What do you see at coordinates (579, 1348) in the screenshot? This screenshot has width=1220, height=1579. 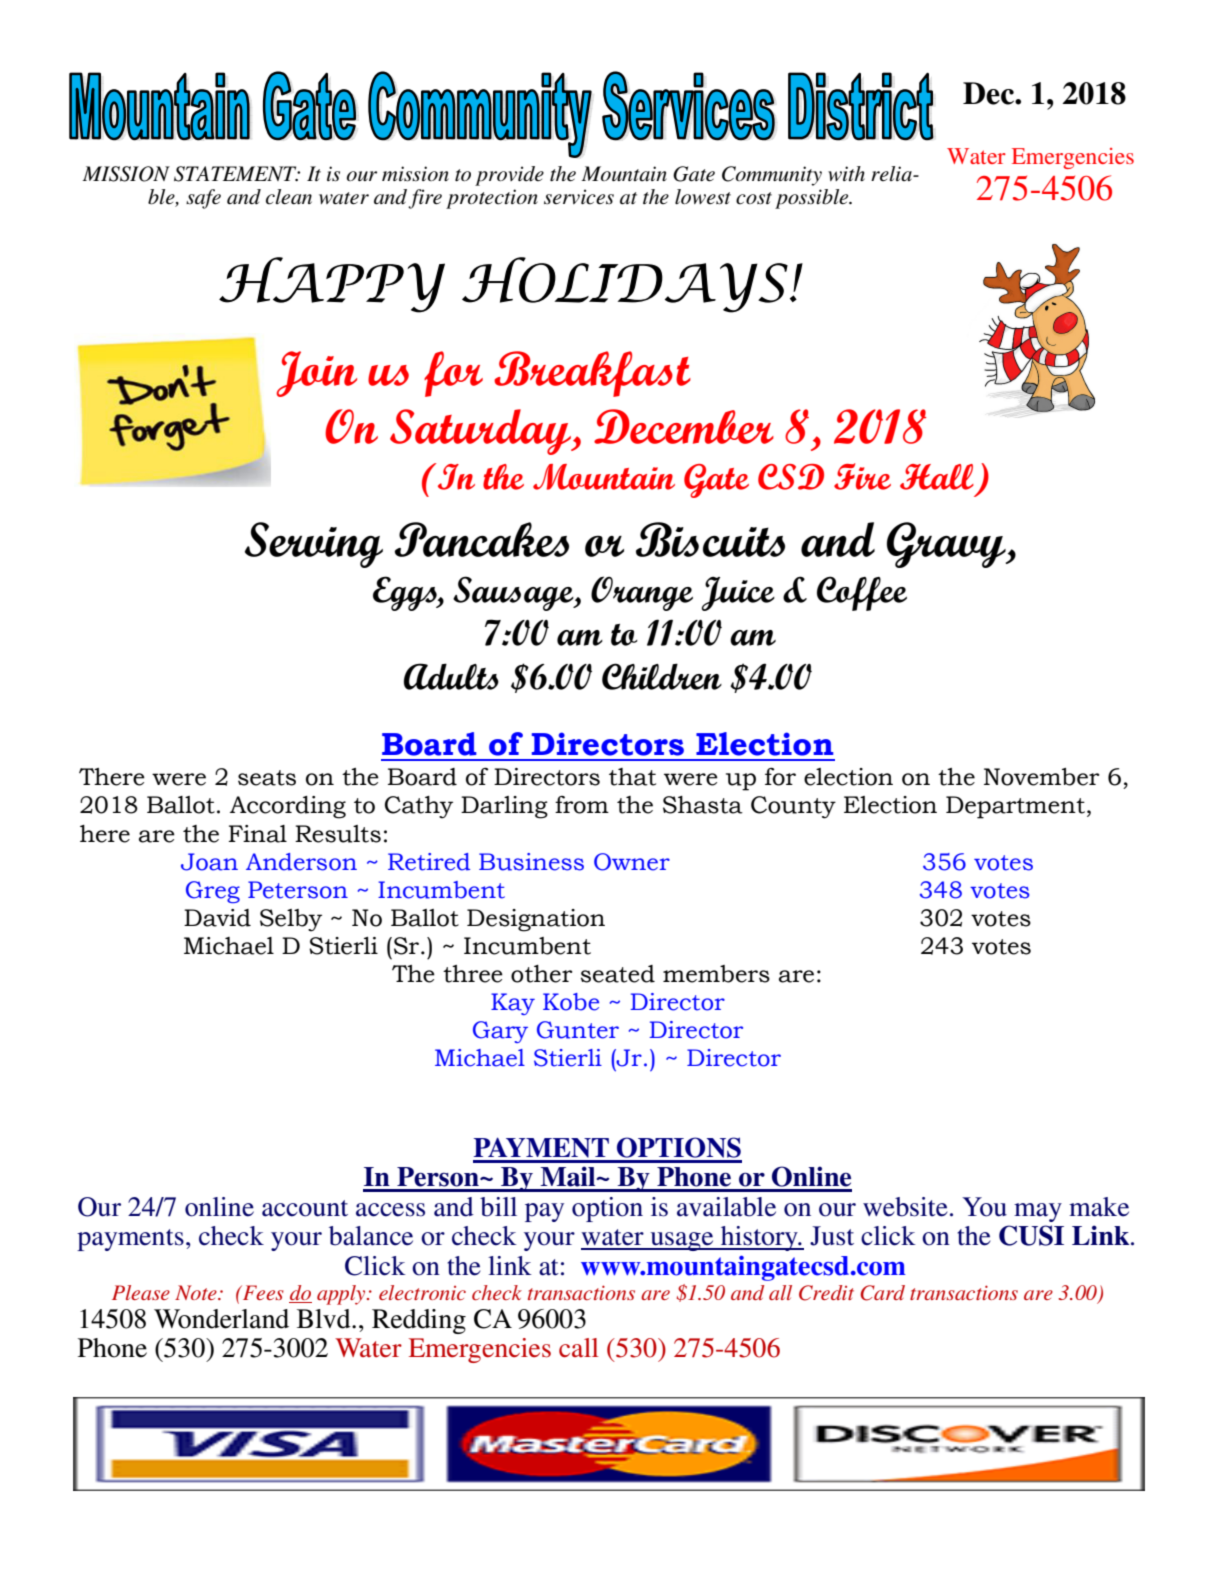 I see `call` at bounding box center [579, 1348].
